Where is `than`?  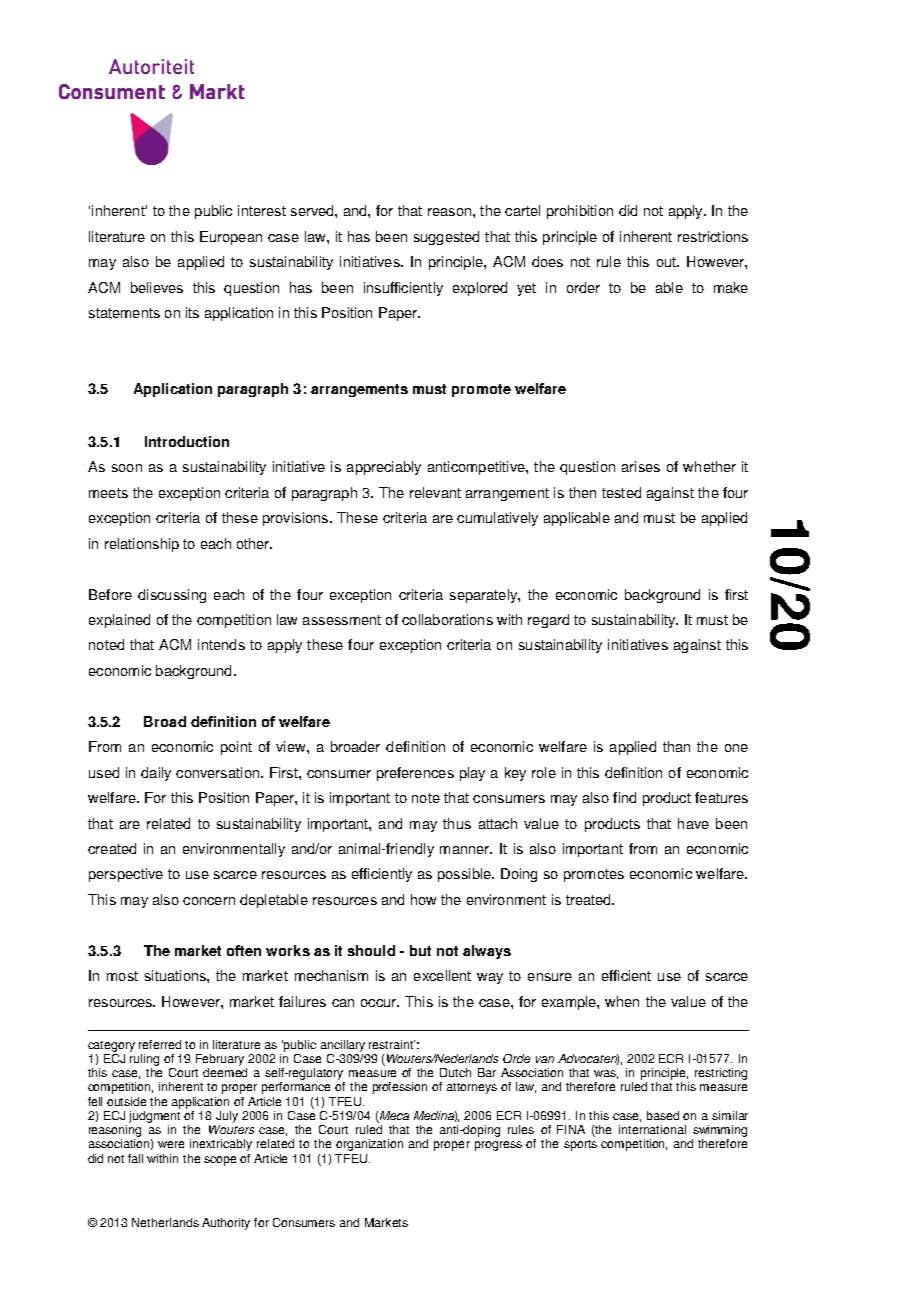
than is located at coordinates (676, 746).
